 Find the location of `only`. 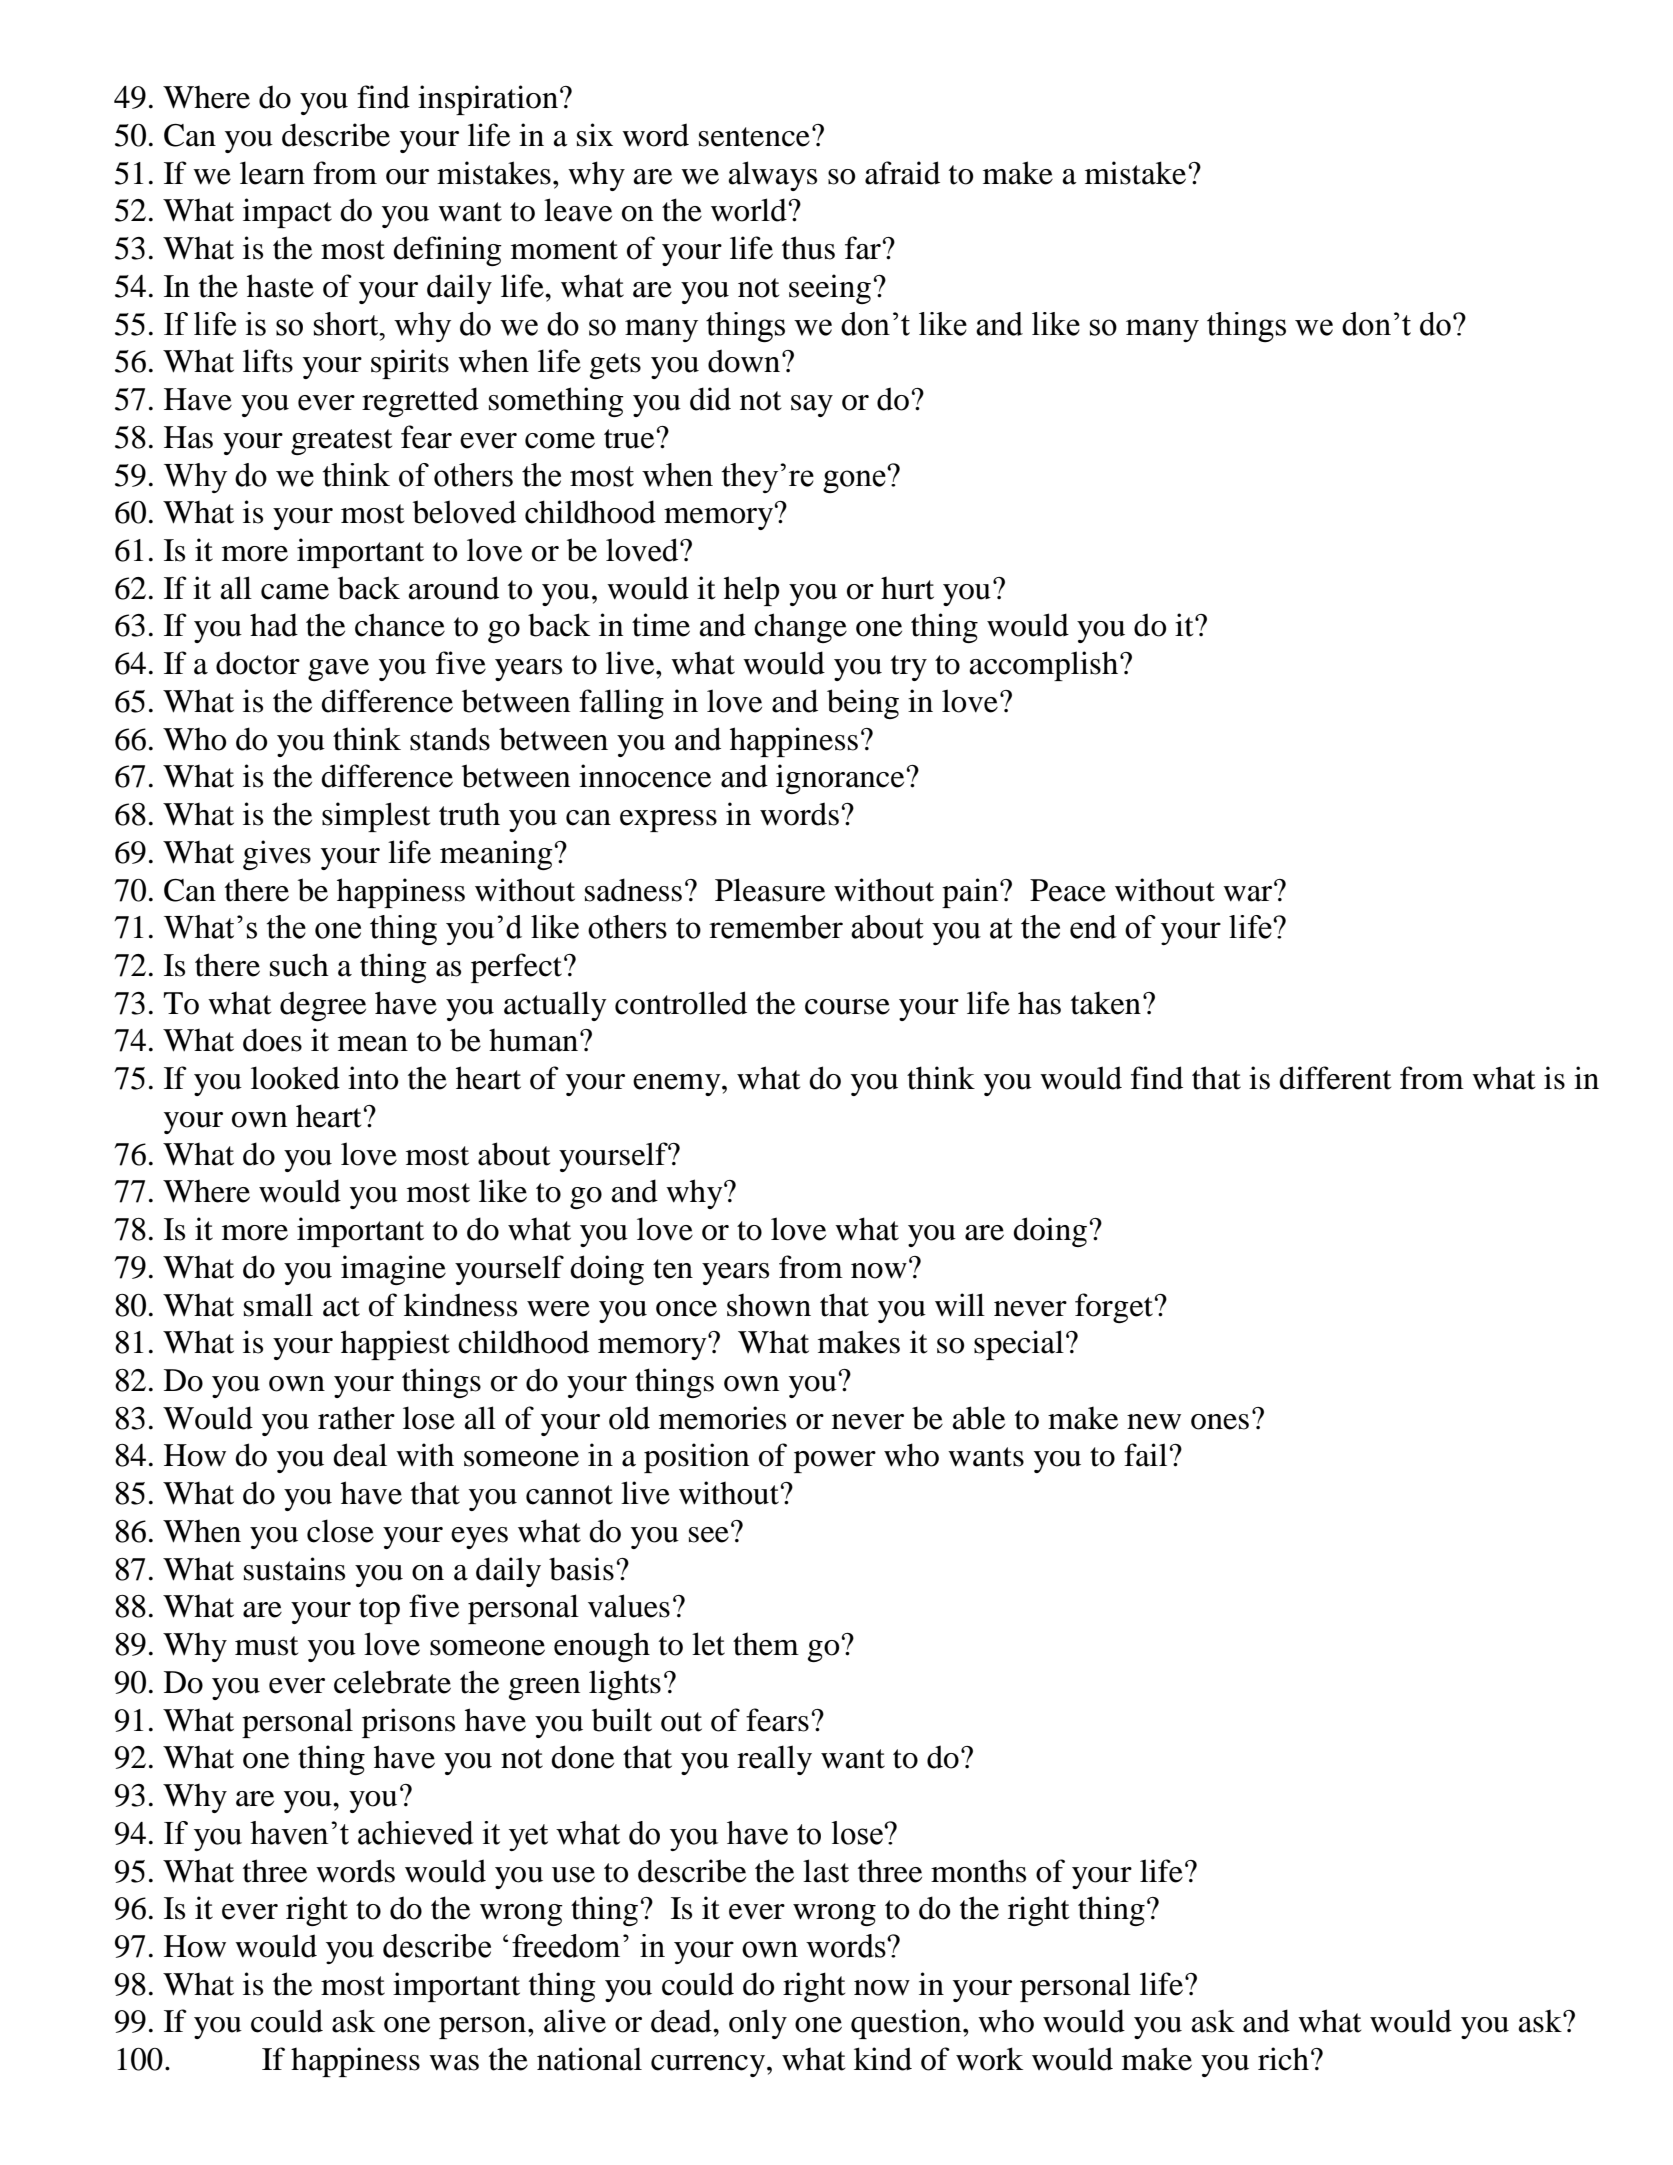

only is located at coordinates (758, 2024).
